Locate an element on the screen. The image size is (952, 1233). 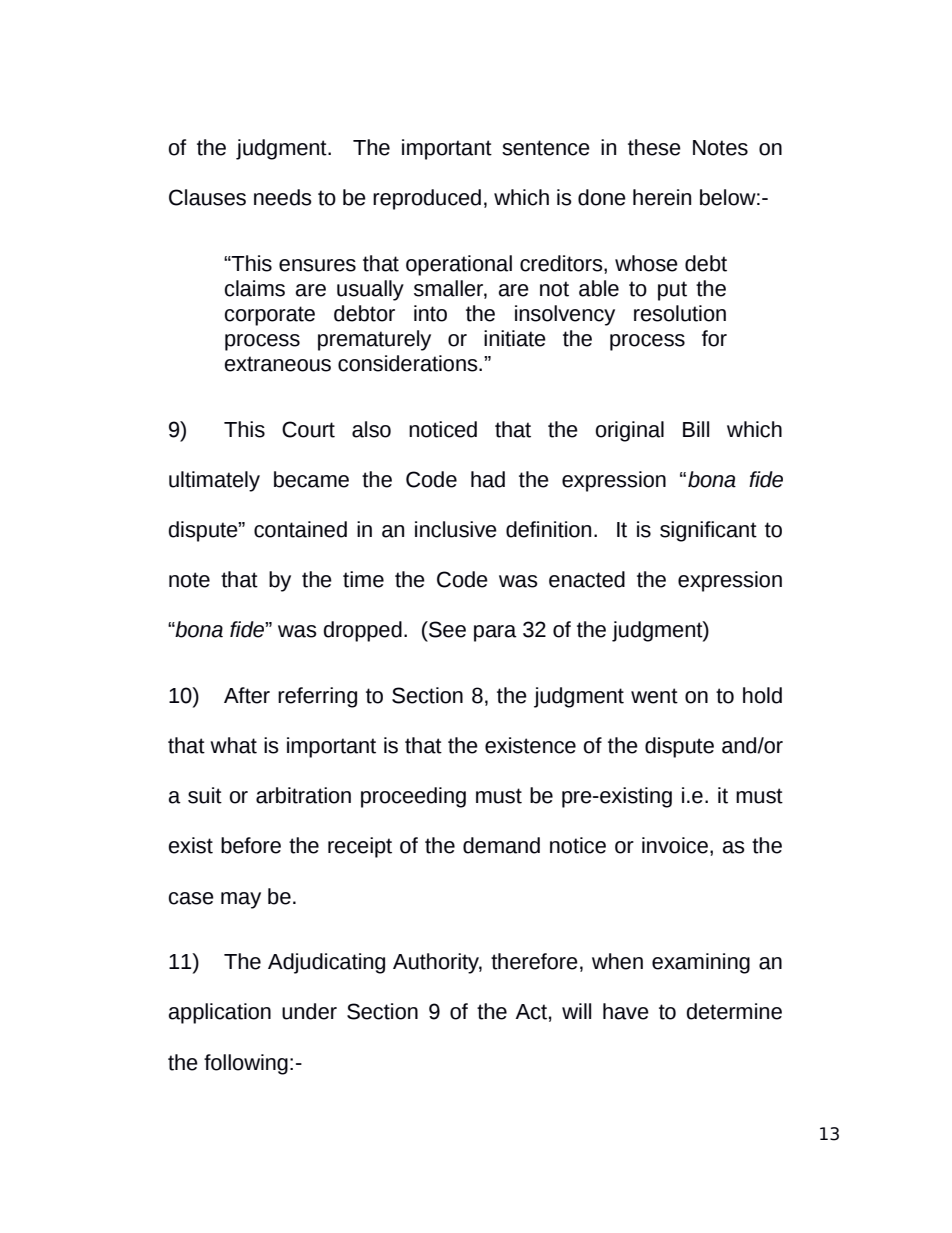
needs is located at coordinates (283, 197).
